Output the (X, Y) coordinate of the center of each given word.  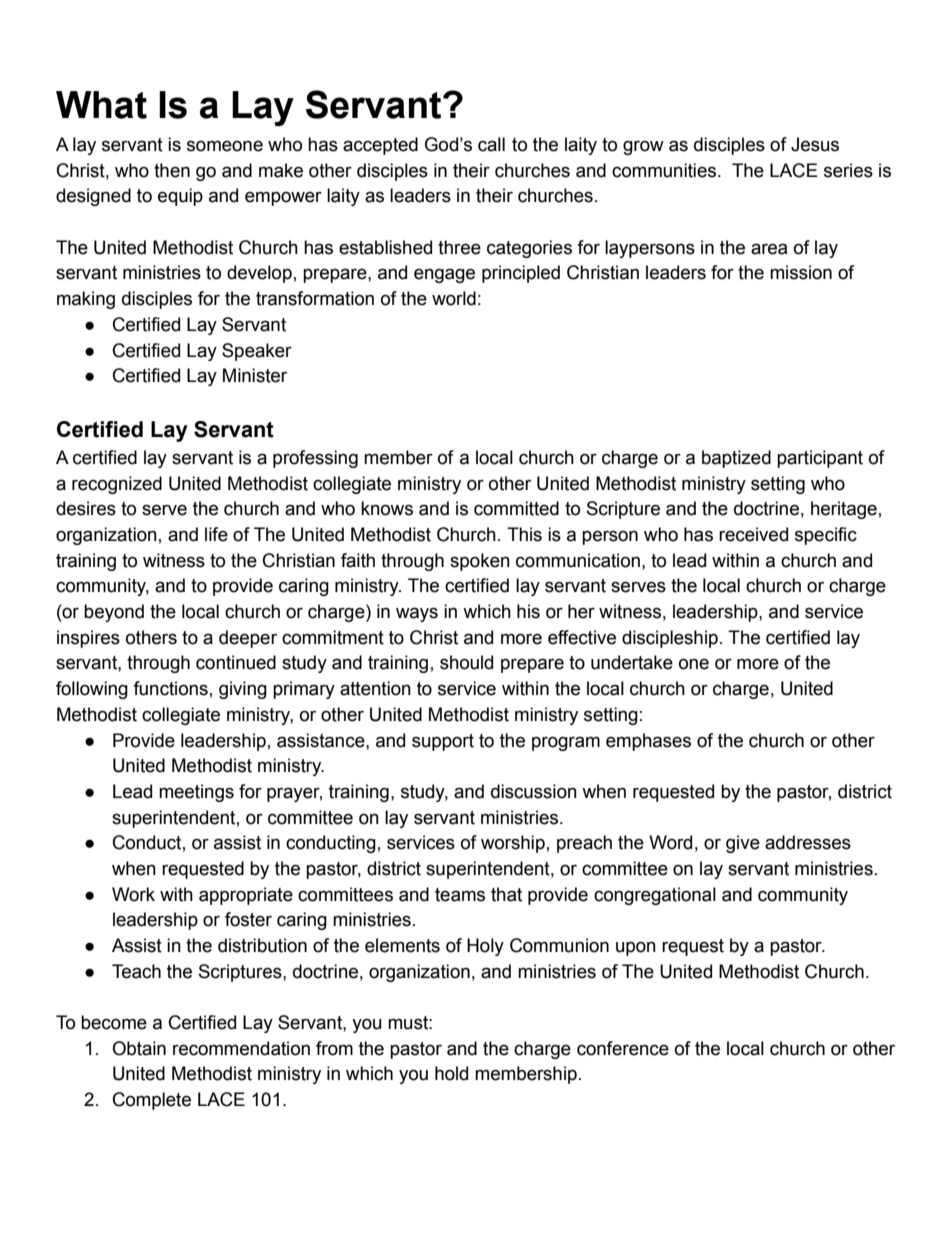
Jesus (815, 144)
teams (460, 895)
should (466, 662)
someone (225, 146)
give (743, 844)
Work (133, 894)
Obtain (139, 1048)
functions (170, 688)
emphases (648, 742)
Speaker (257, 352)
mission (801, 272)
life (216, 534)
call (491, 144)
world (454, 298)
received (753, 534)
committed (516, 508)
